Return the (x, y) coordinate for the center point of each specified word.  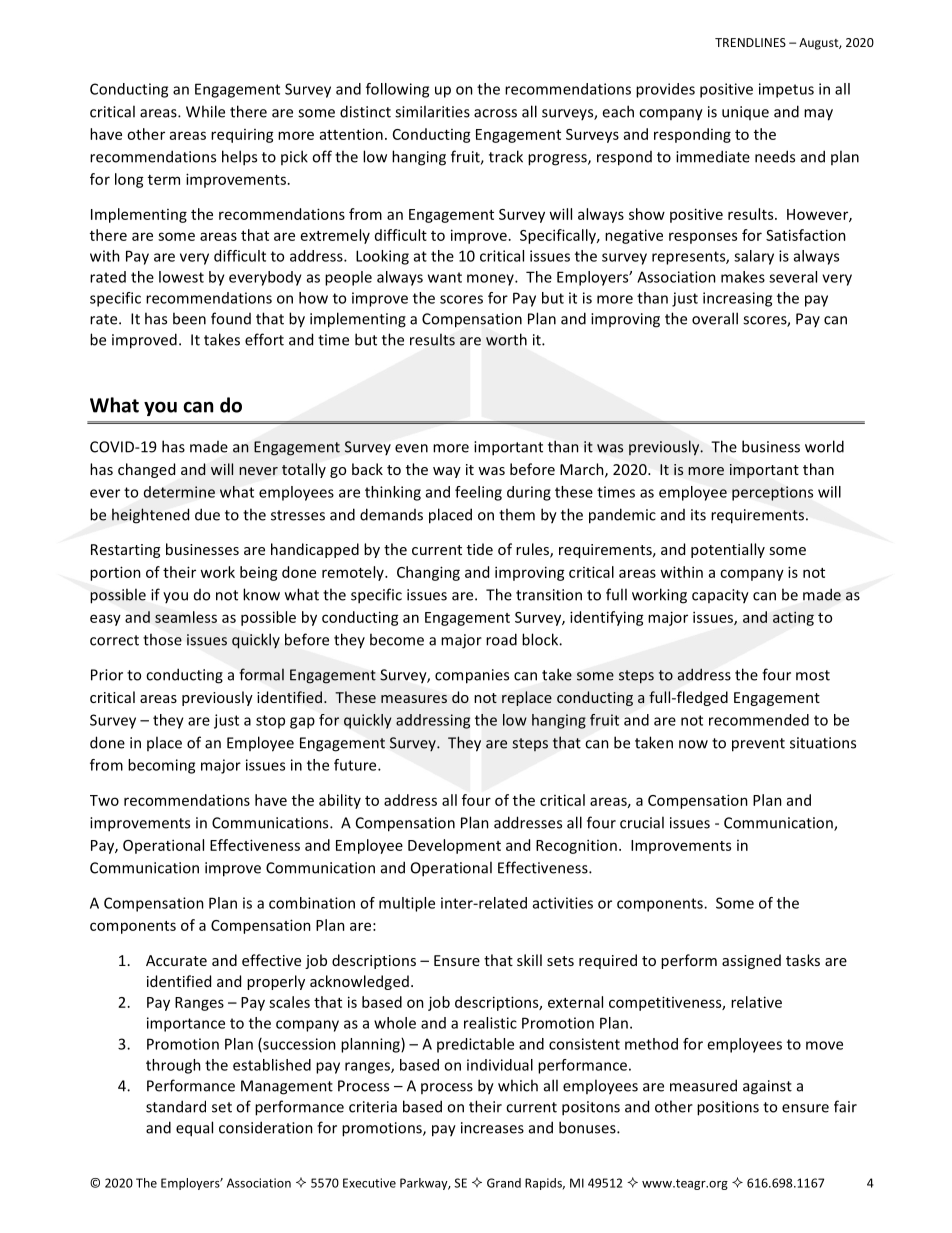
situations (823, 743)
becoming (161, 766)
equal (194, 1129)
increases (492, 1128)
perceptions (772, 493)
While (205, 111)
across (495, 113)
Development (454, 846)
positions (728, 1108)
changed (146, 470)
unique (745, 113)
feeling (478, 493)
